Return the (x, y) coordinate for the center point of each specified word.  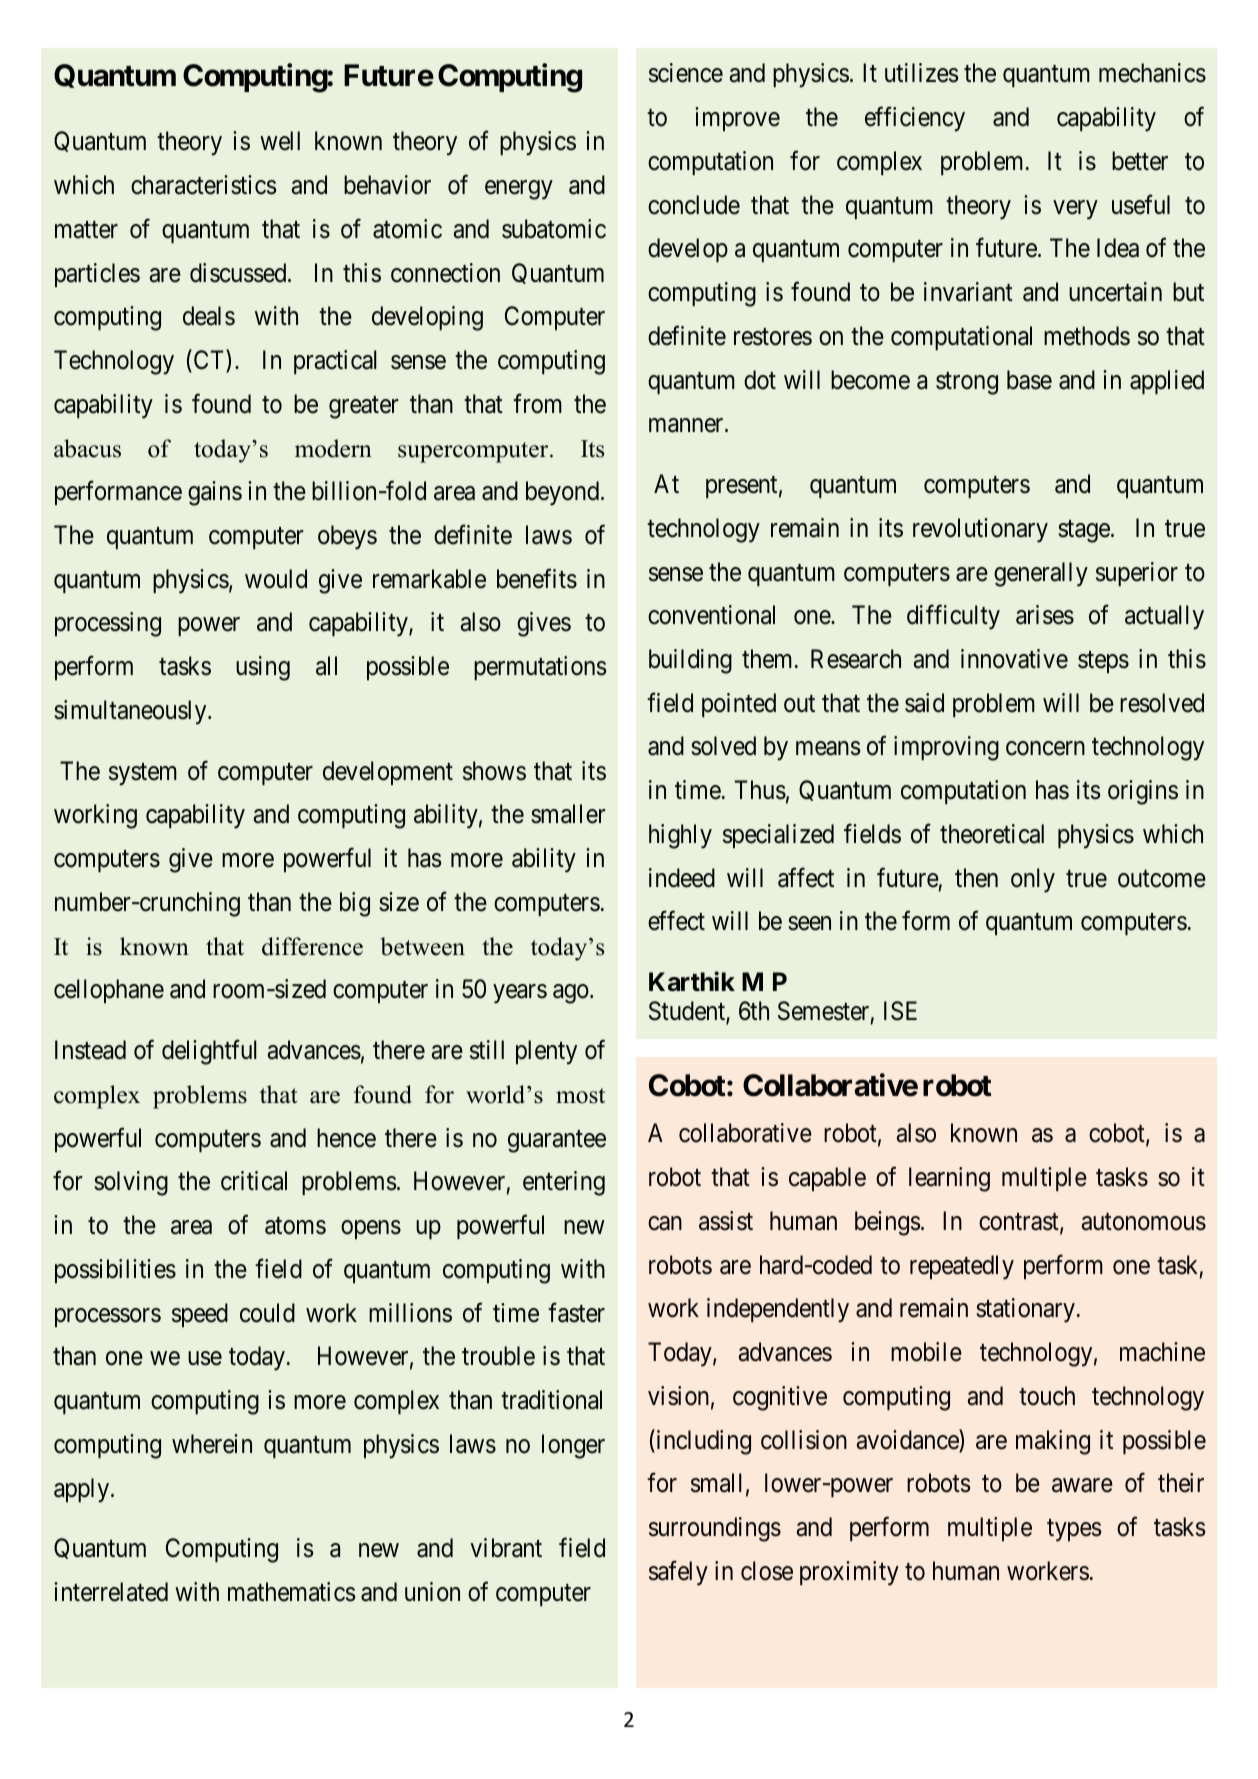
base (1029, 380)
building (690, 661)
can (665, 1223)
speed (200, 1315)
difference (312, 946)
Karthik (692, 982)
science (686, 73)
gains (215, 493)
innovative (1014, 659)
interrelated (111, 1592)
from (537, 404)
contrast (1020, 1223)
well (280, 141)
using (263, 668)
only (1033, 880)
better (1140, 161)
